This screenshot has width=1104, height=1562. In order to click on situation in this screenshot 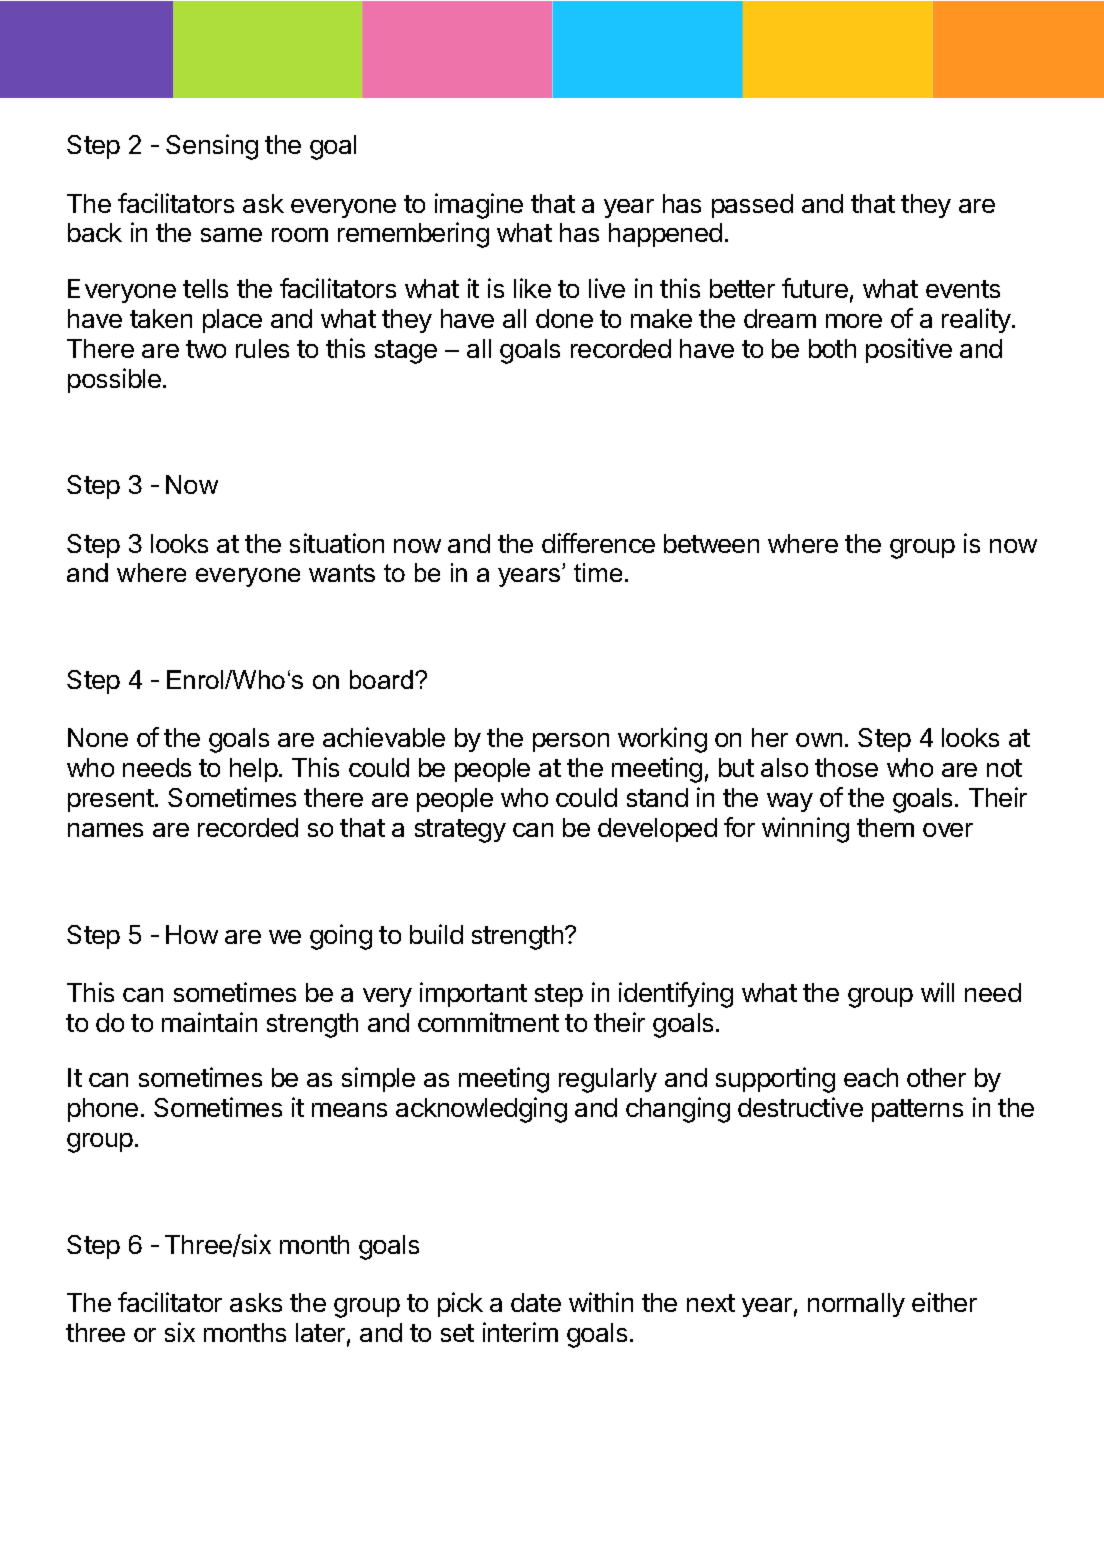, I will do `click(337, 543)`.
